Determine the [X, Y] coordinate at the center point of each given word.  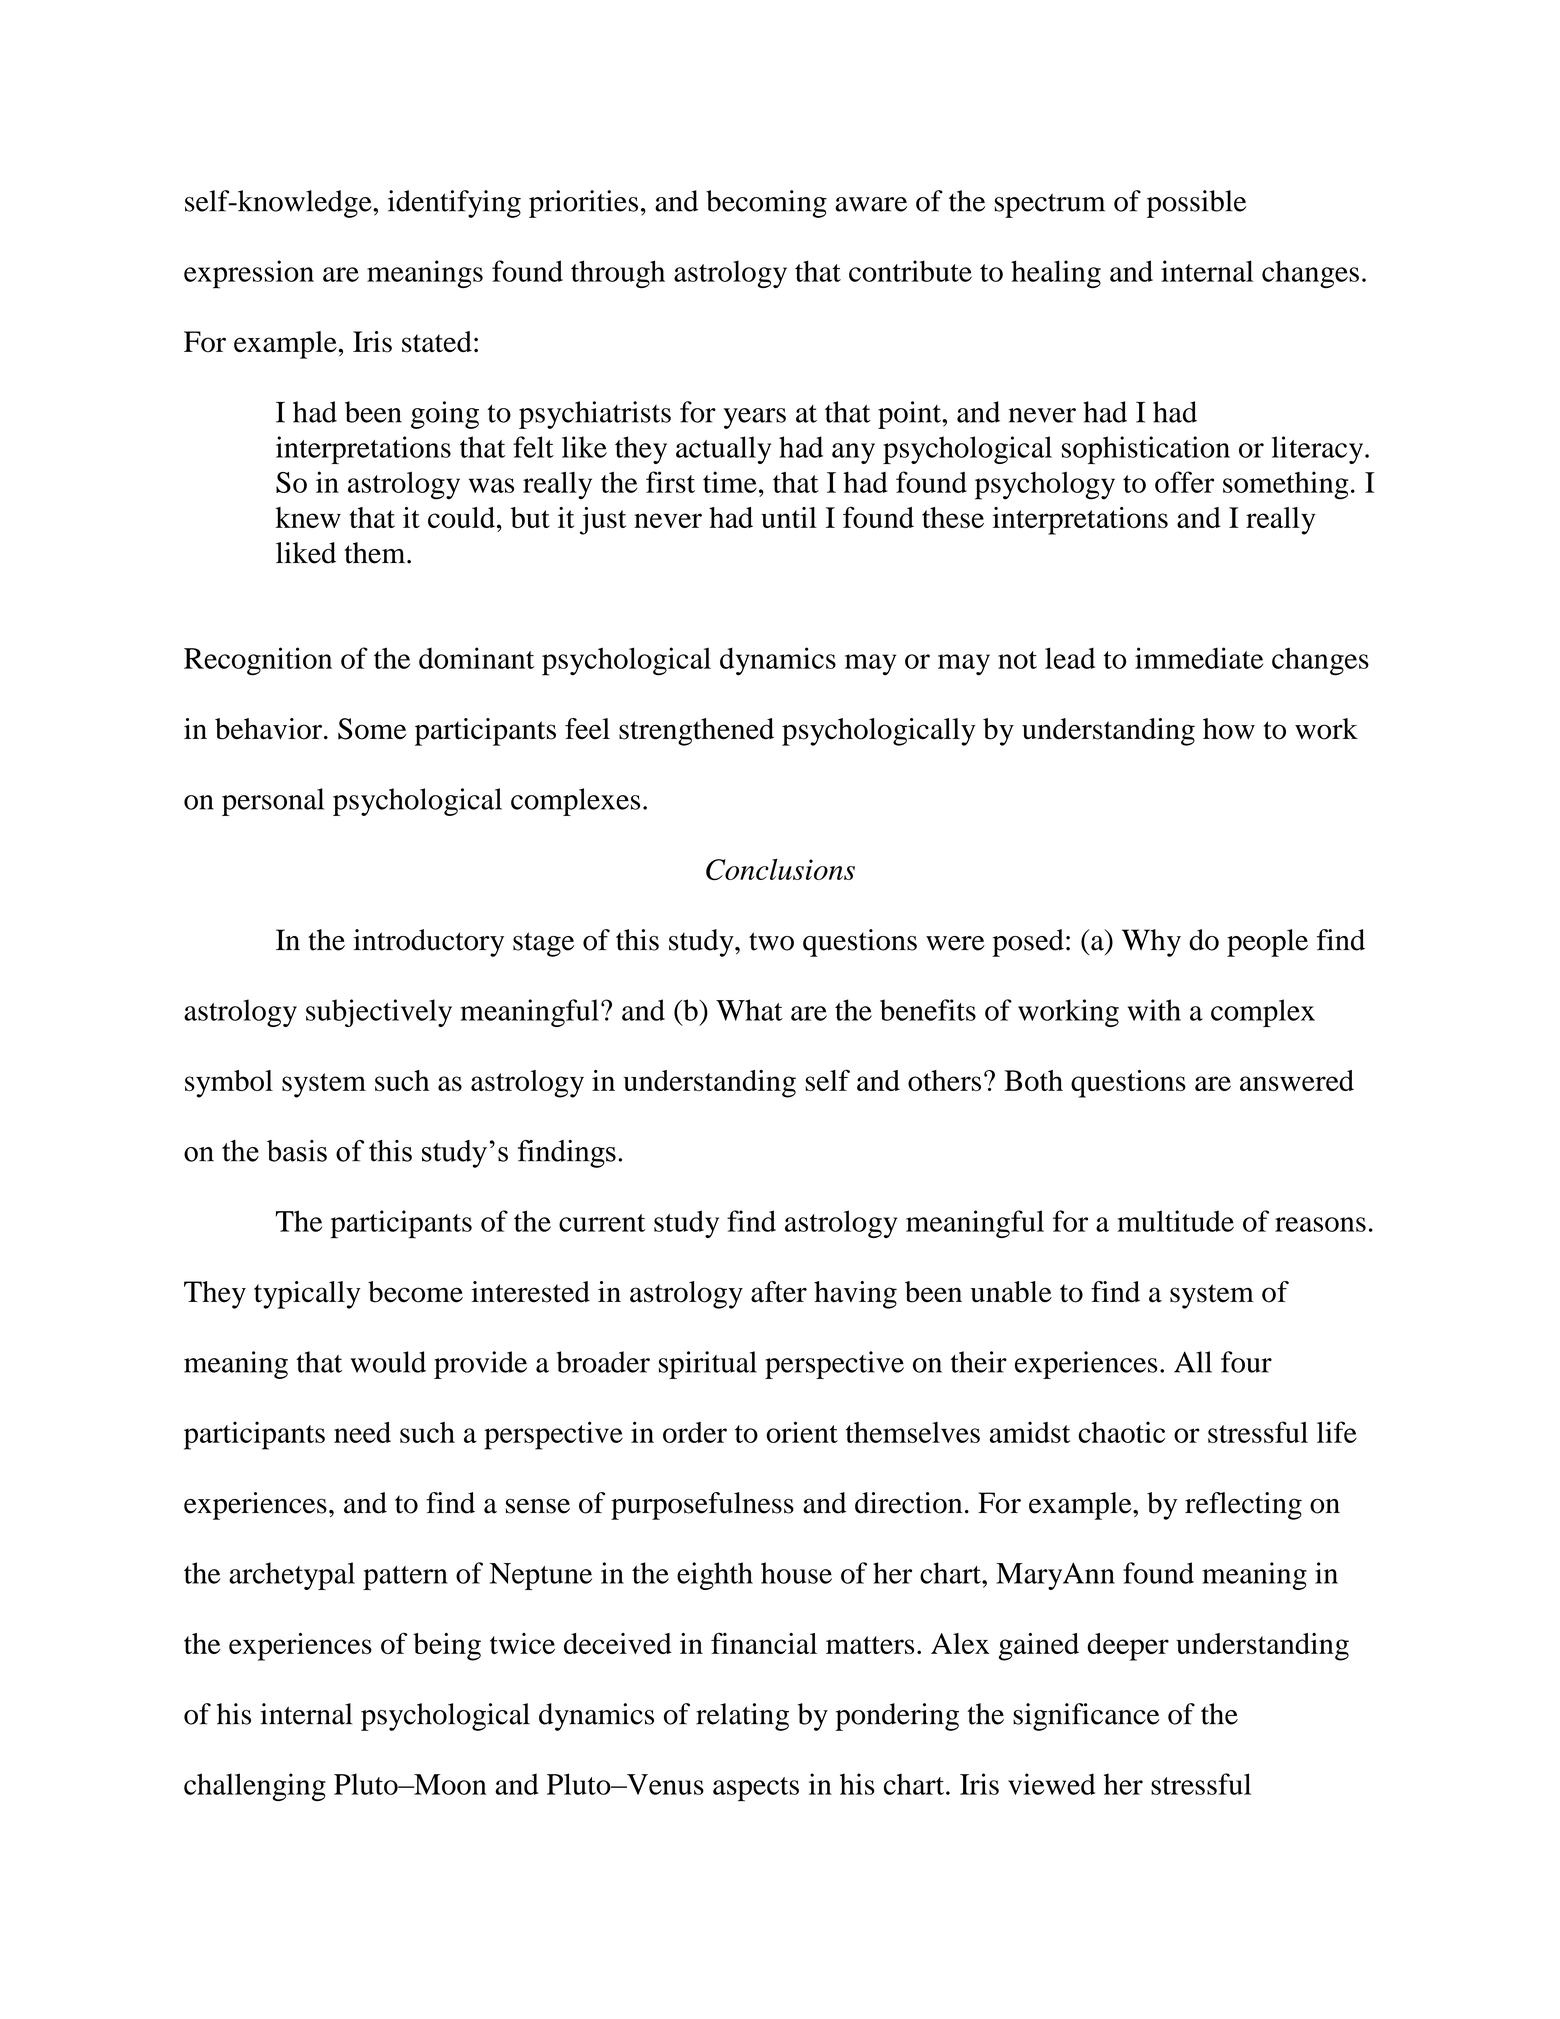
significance [1086, 1717]
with [1154, 1010]
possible [1196, 204]
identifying [454, 204]
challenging [255, 1787]
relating [742, 1717]
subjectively [379, 1013]
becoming [766, 204]
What [749, 1010]
